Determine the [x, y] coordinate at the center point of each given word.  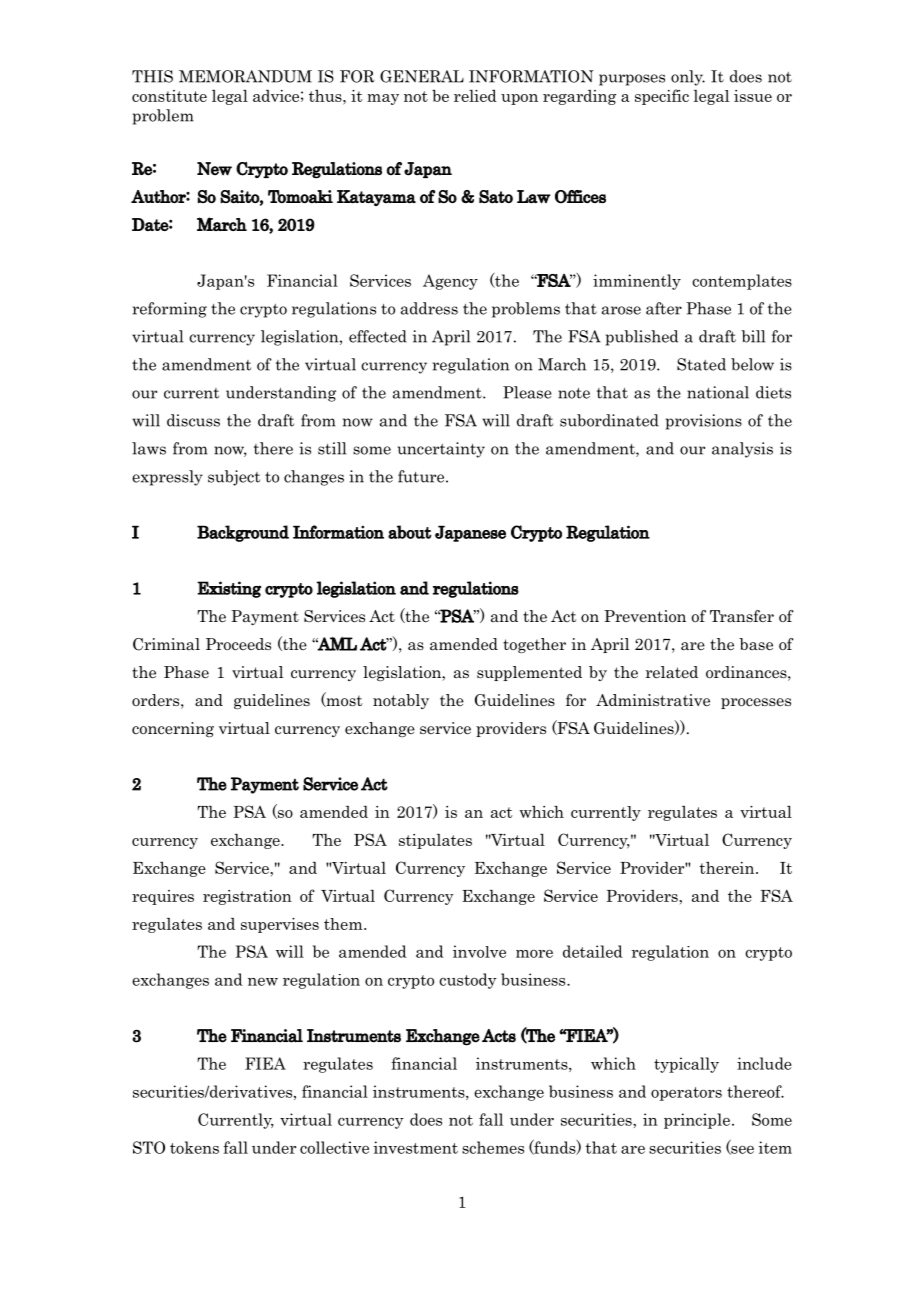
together [534, 645]
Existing [229, 589]
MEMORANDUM [245, 76]
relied [475, 95]
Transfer [742, 616]
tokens [194, 1147]
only [688, 78]
